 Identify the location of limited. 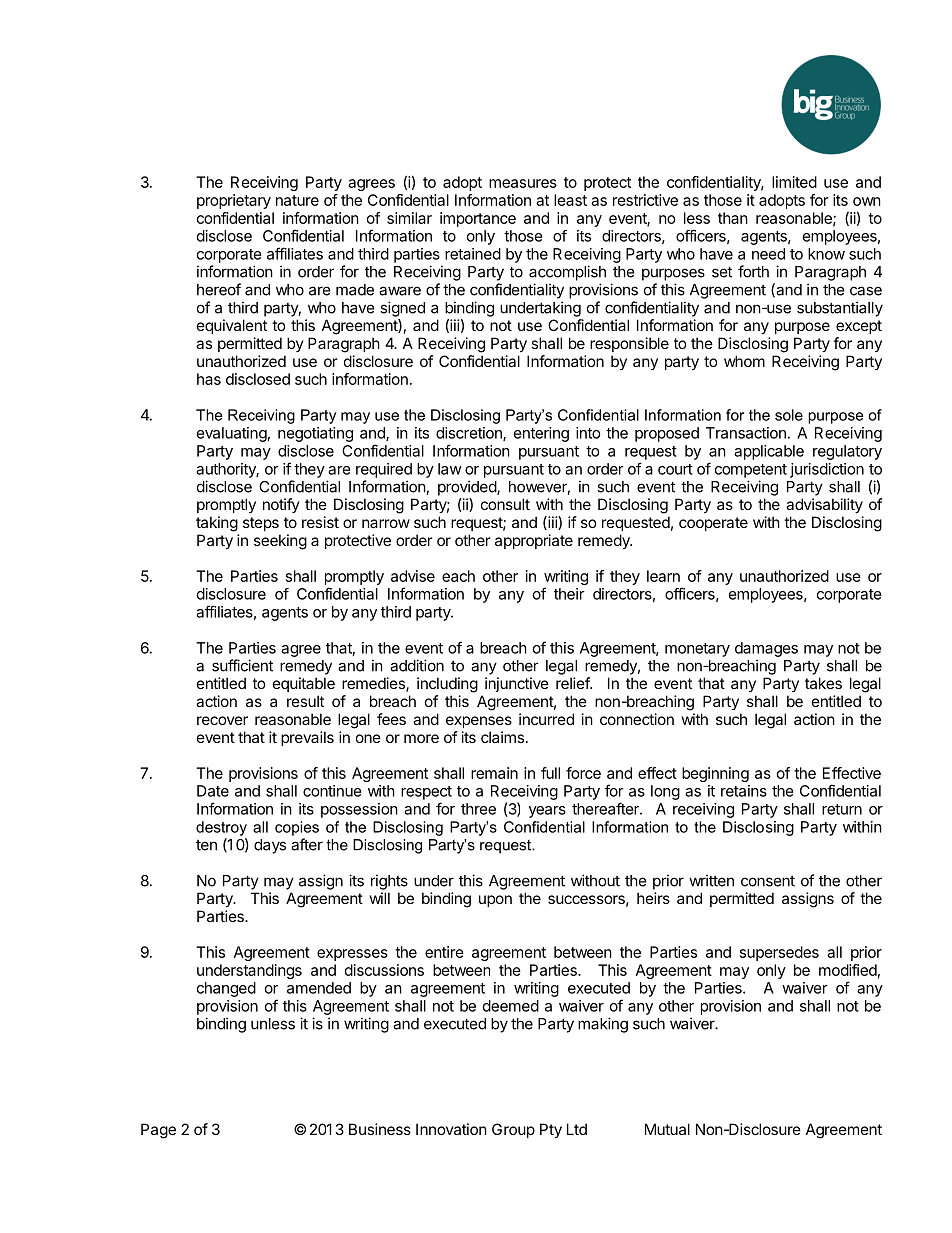
(794, 182).
